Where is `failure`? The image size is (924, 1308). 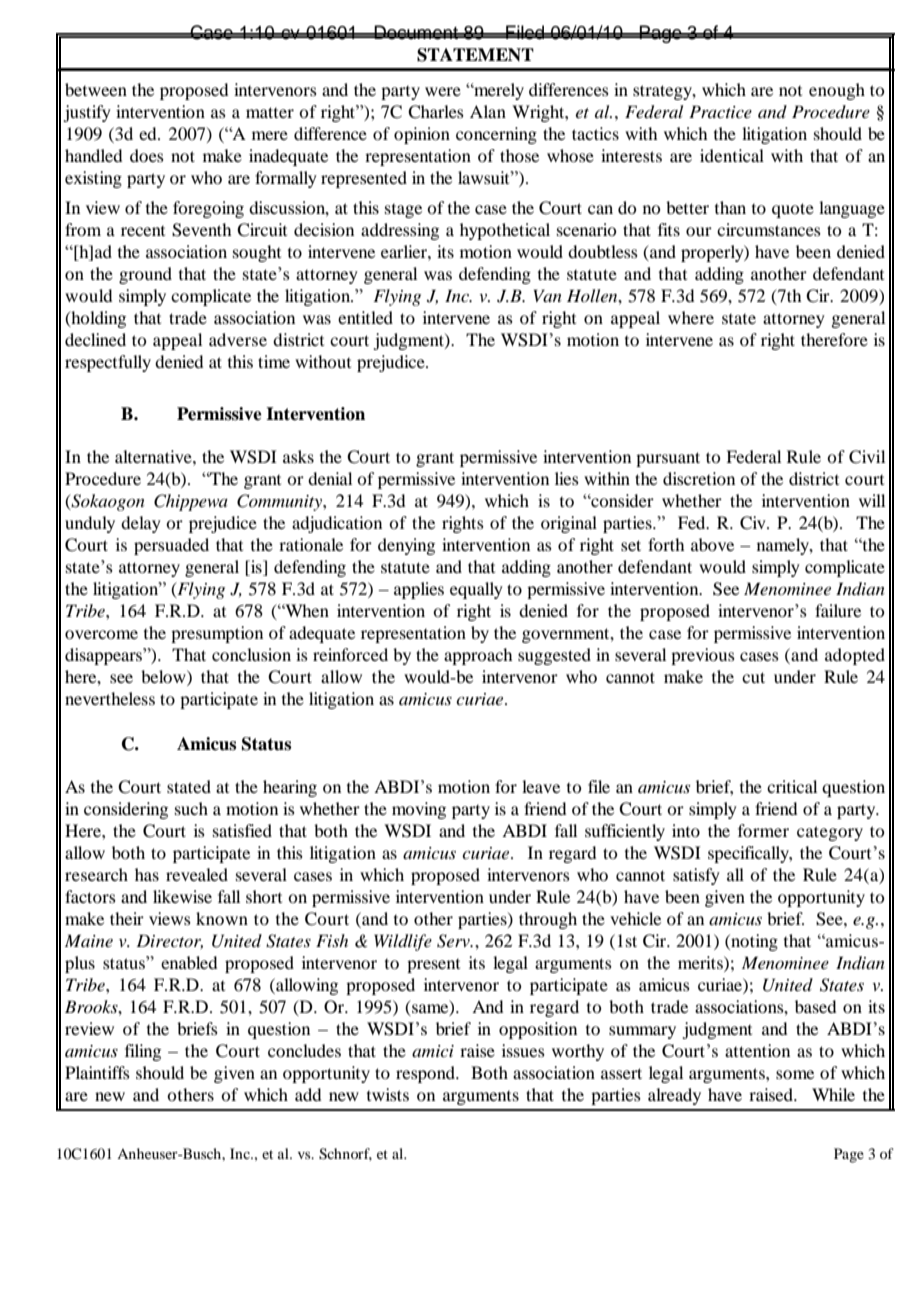 failure is located at coordinates (838, 610).
